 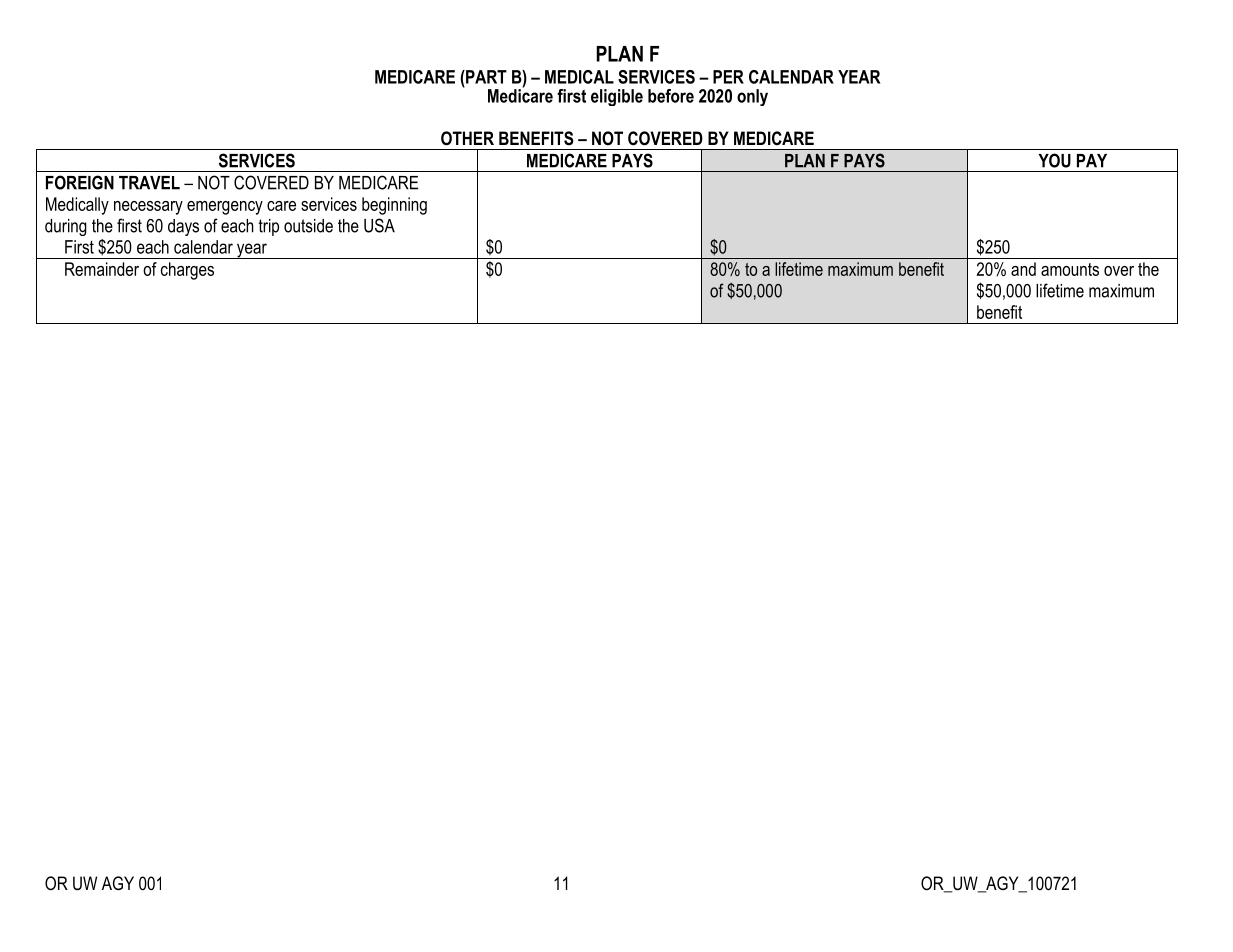 What do you see at coordinates (187, 271) in the document?
I see `charges` at bounding box center [187, 271].
